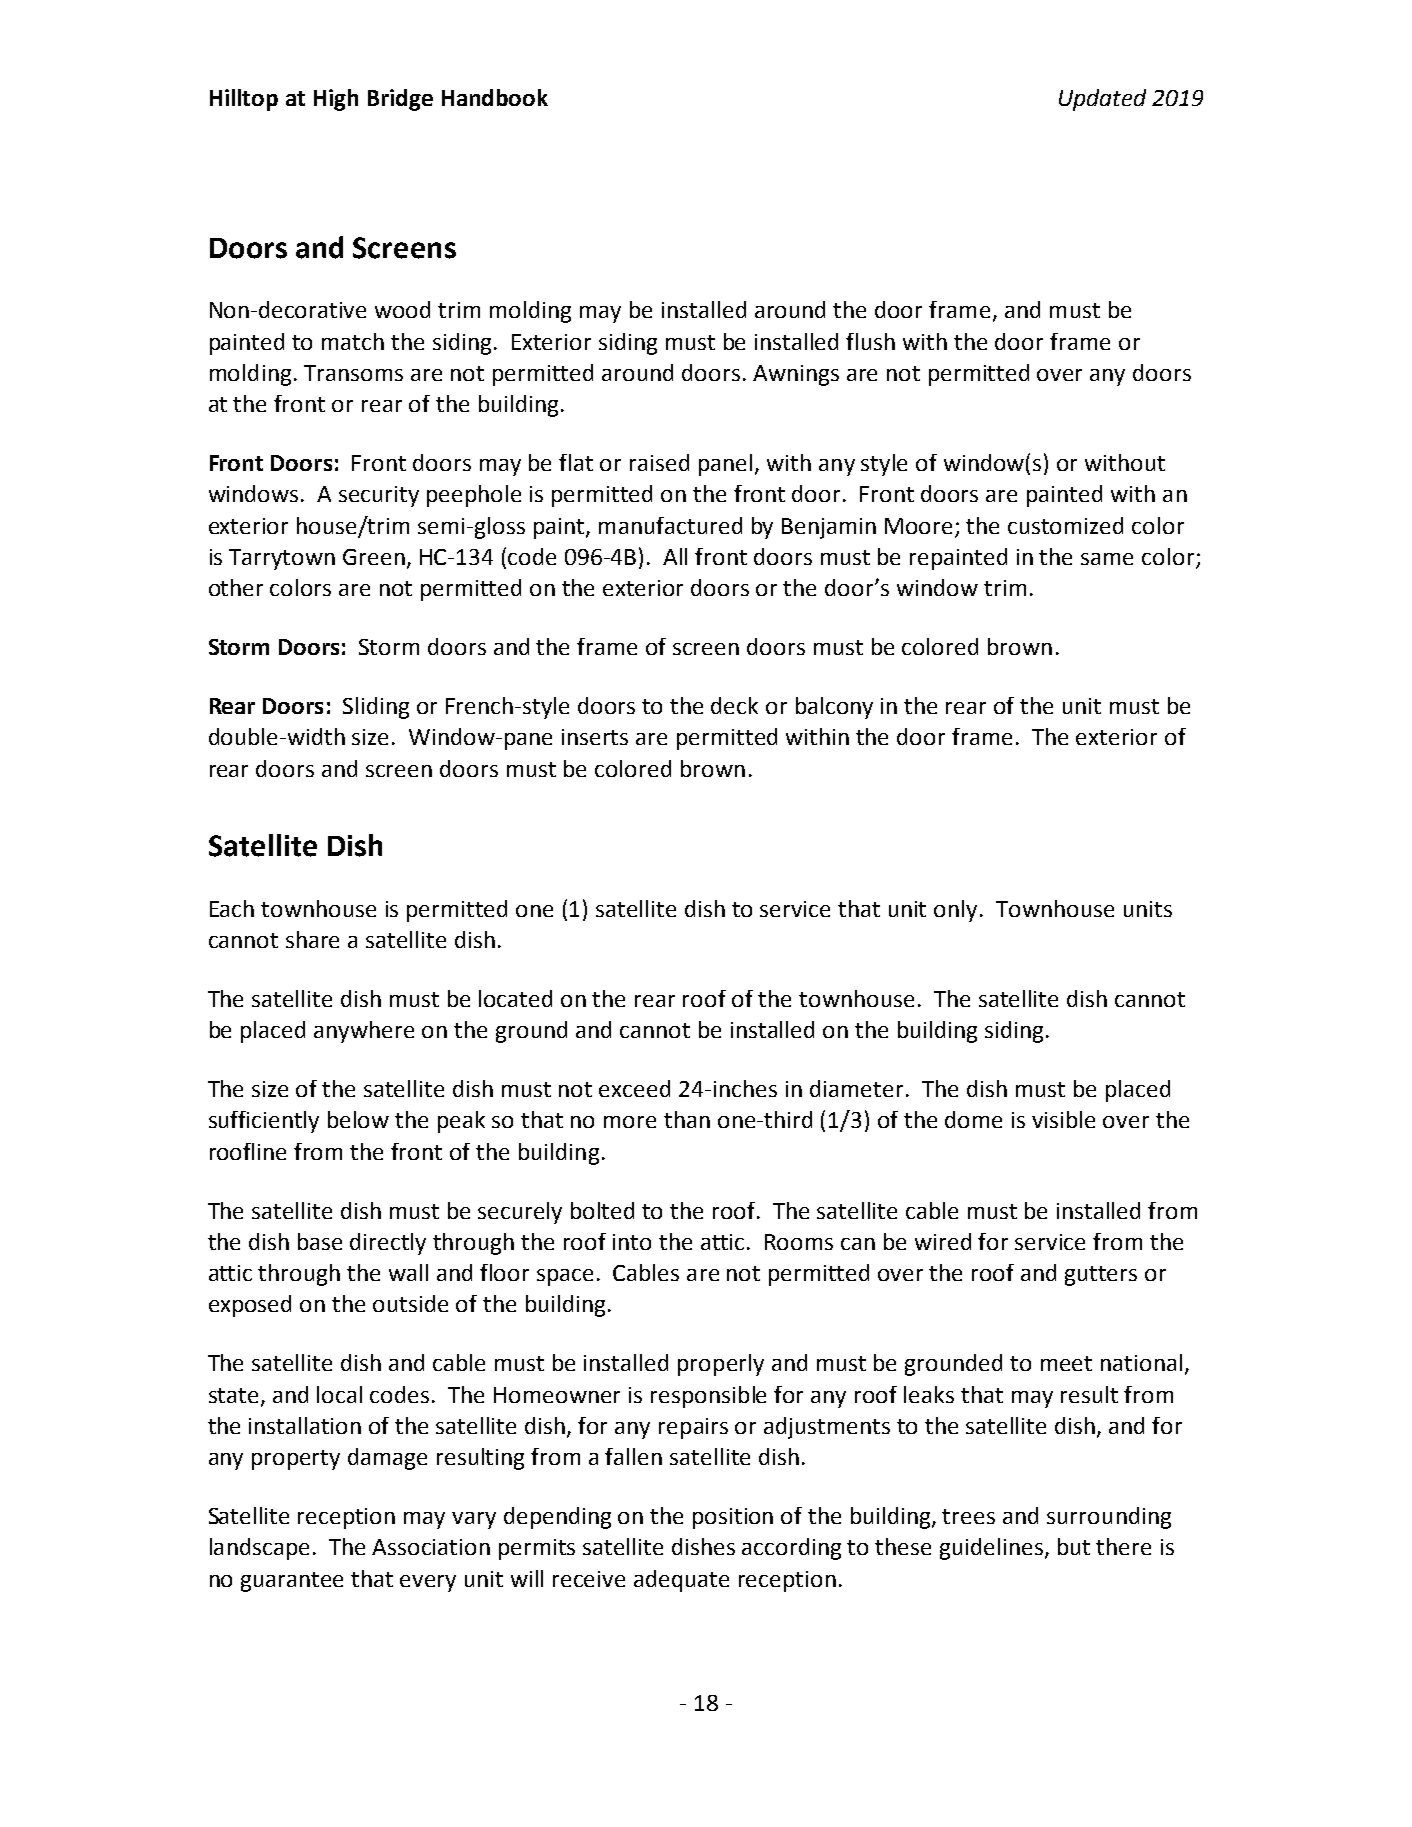  Describe the element at coordinates (634, 1088) in the image. I see `exceed` at that location.
